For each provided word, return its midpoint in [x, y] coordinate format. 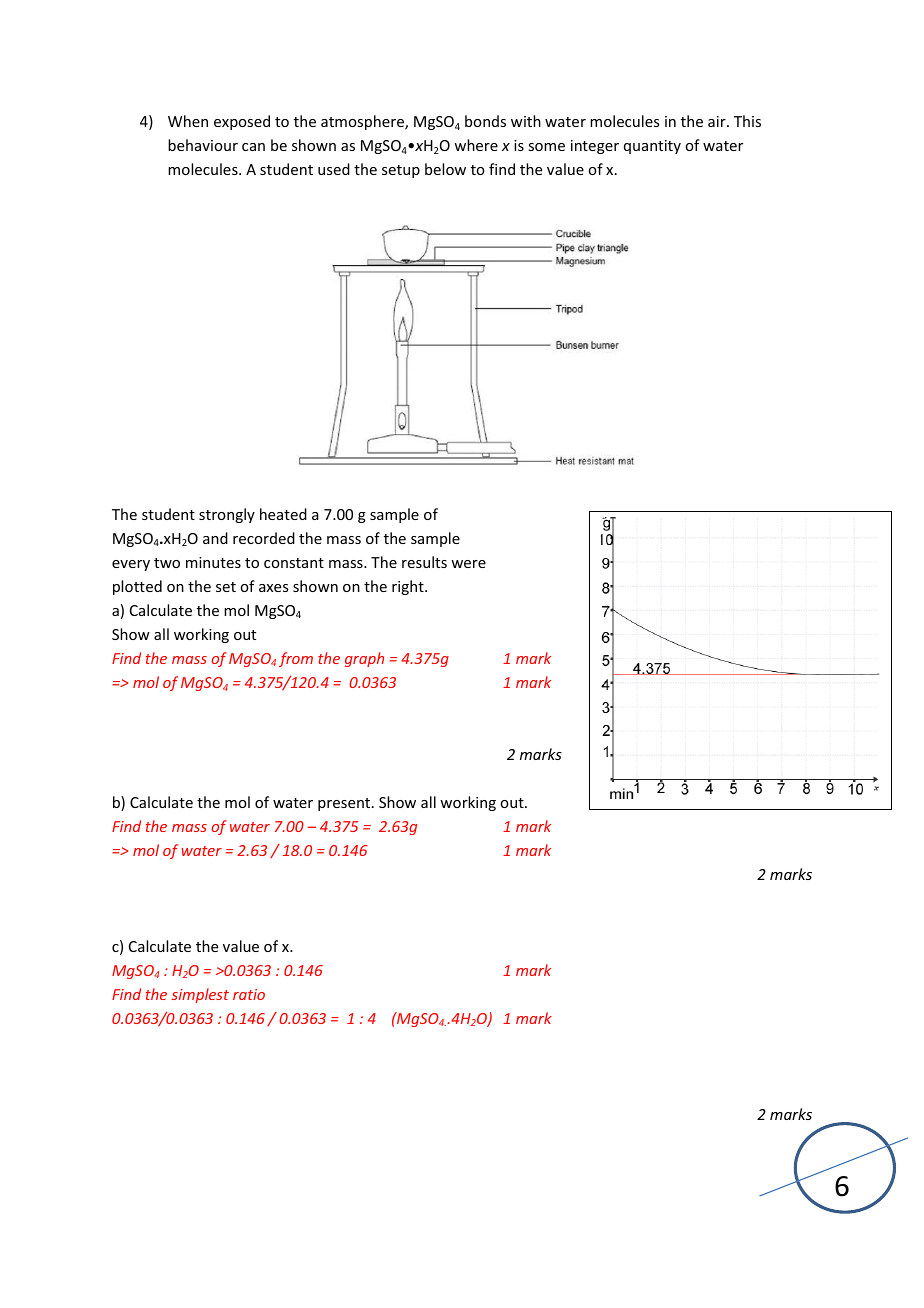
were [468, 564]
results [424, 562]
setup [401, 171]
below [445, 169]
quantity [652, 147]
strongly [227, 515]
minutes [213, 562]
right [409, 587]
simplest [200, 995]
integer [595, 147]
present [344, 804]
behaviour [203, 145]
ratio [249, 994]
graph [364, 659]
